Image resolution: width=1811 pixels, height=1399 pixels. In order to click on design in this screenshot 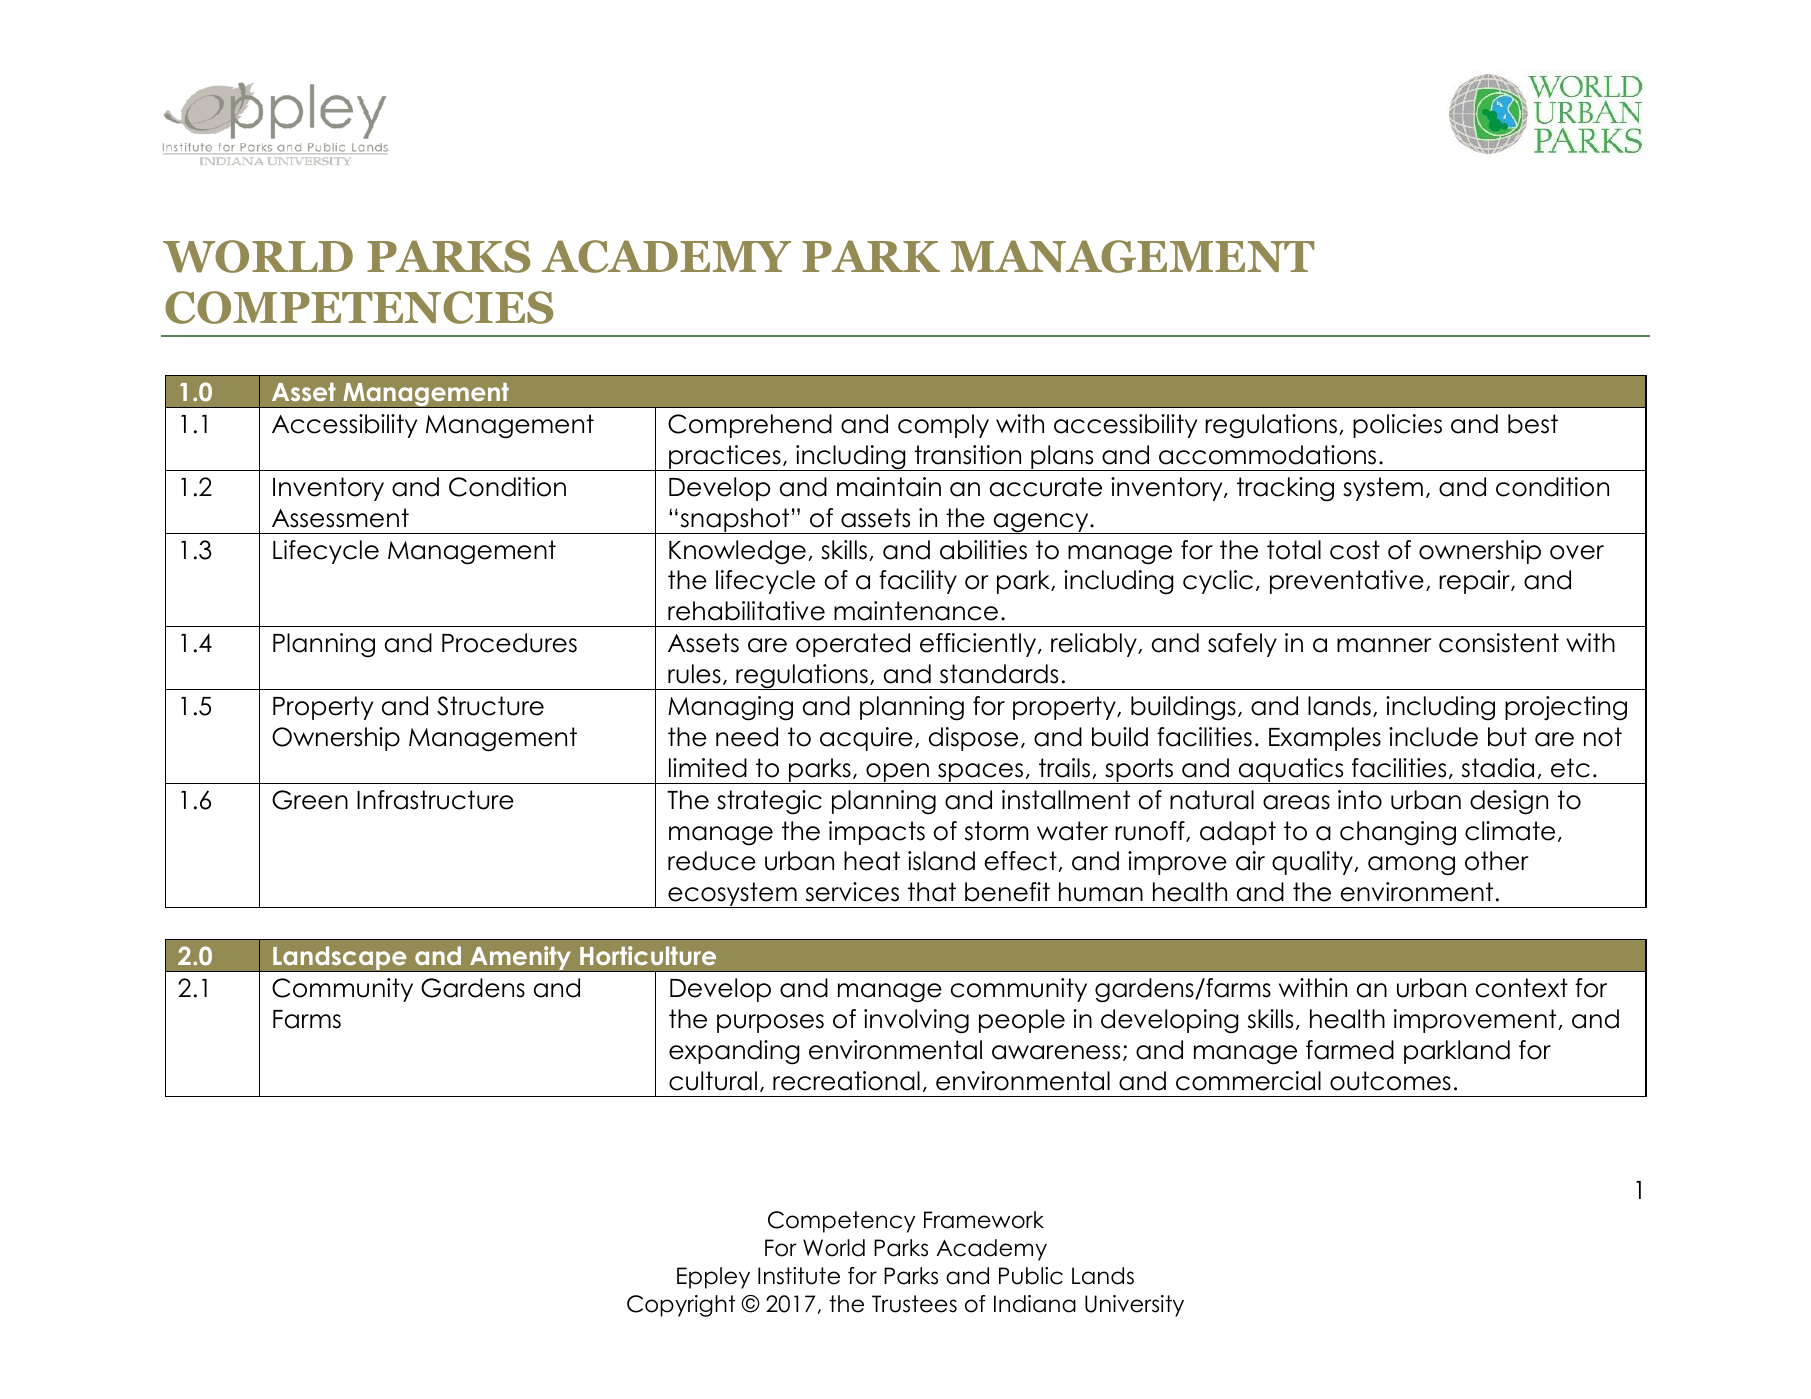, I will do `click(1509, 802)`.
